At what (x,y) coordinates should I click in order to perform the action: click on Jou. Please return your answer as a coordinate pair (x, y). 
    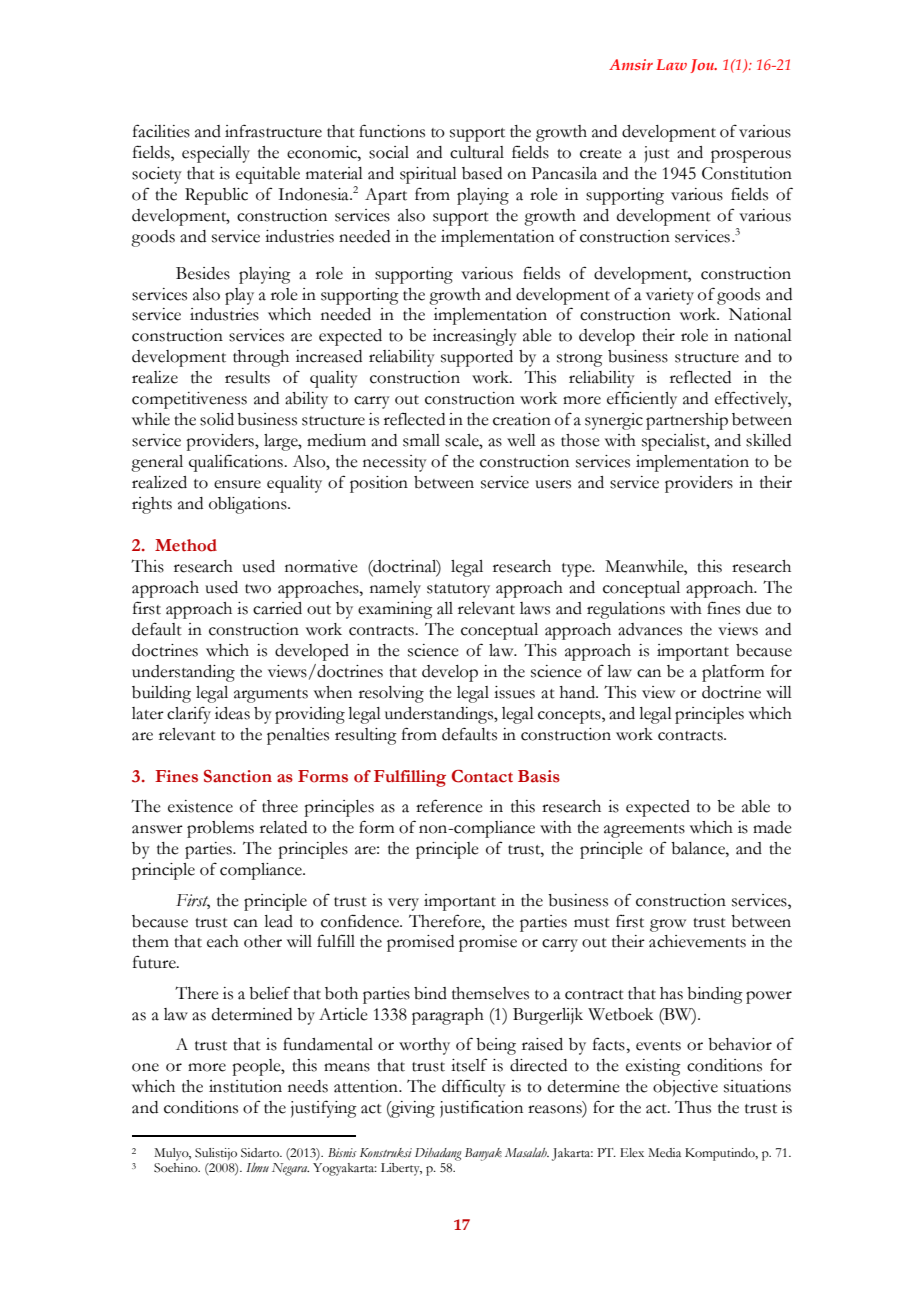
    Looking at the image, I should click on (703, 66).
